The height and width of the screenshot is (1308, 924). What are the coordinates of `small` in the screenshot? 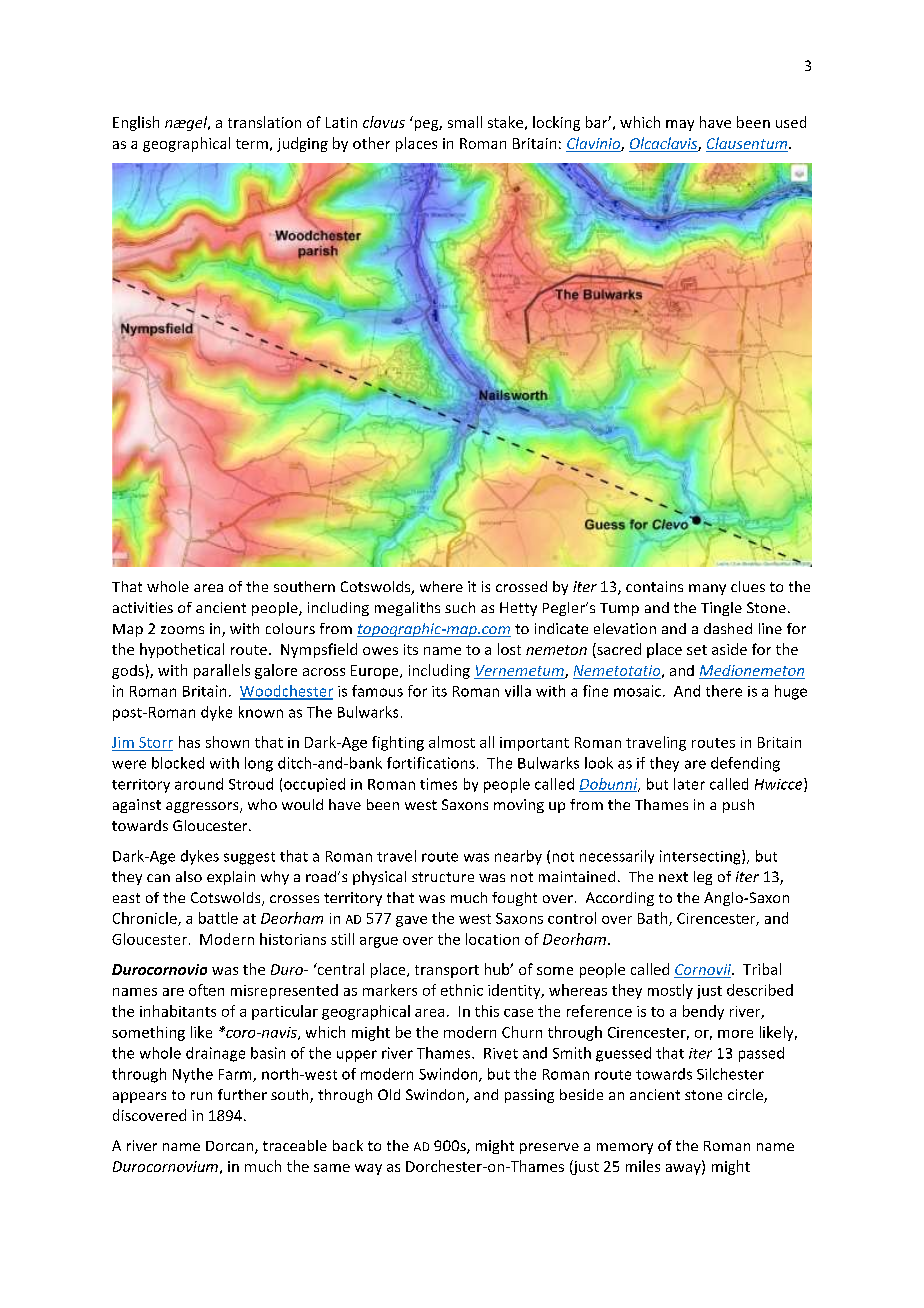 It's located at (465, 122).
